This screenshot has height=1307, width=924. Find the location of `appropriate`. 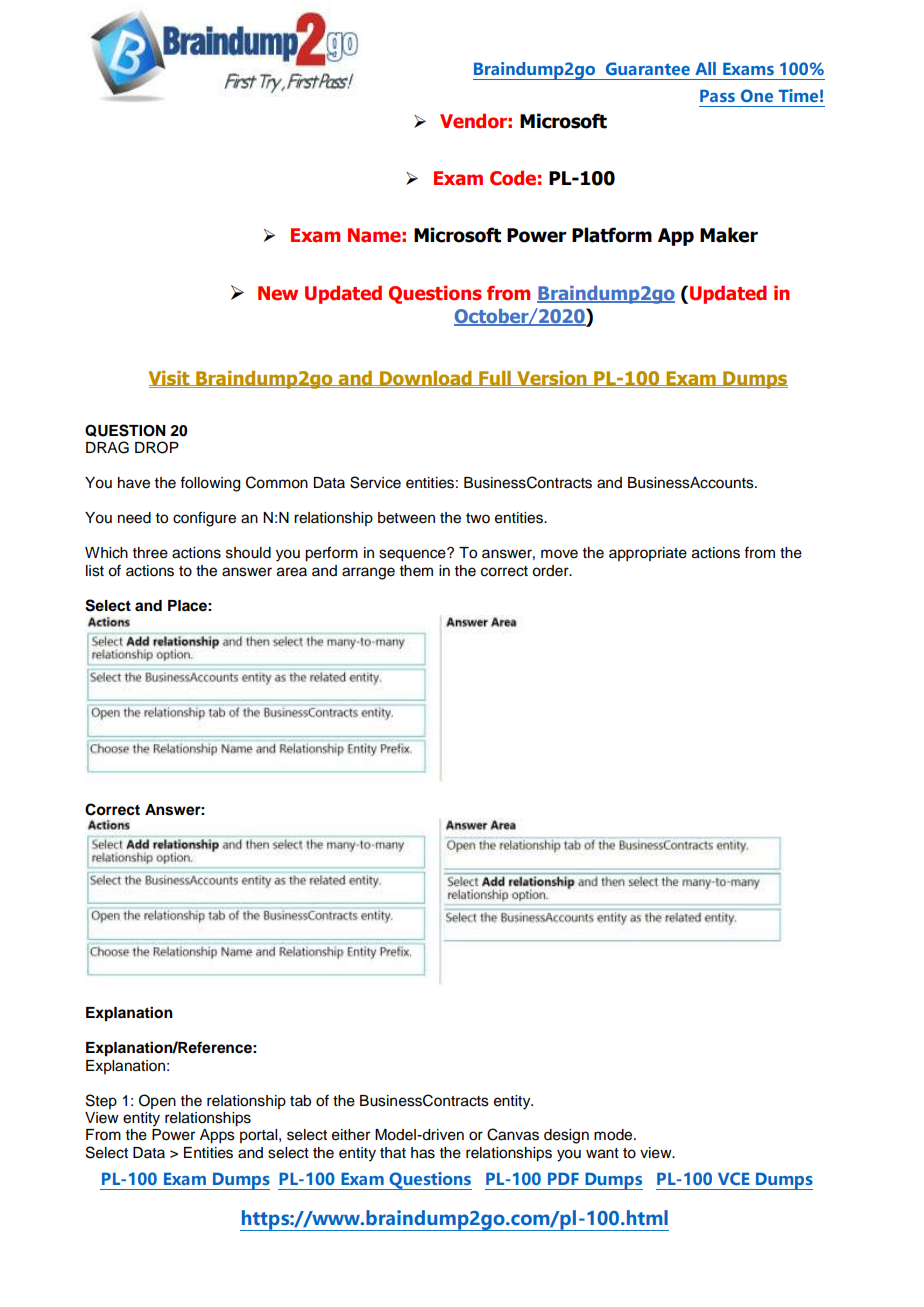

appropriate is located at coordinates (648, 554).
